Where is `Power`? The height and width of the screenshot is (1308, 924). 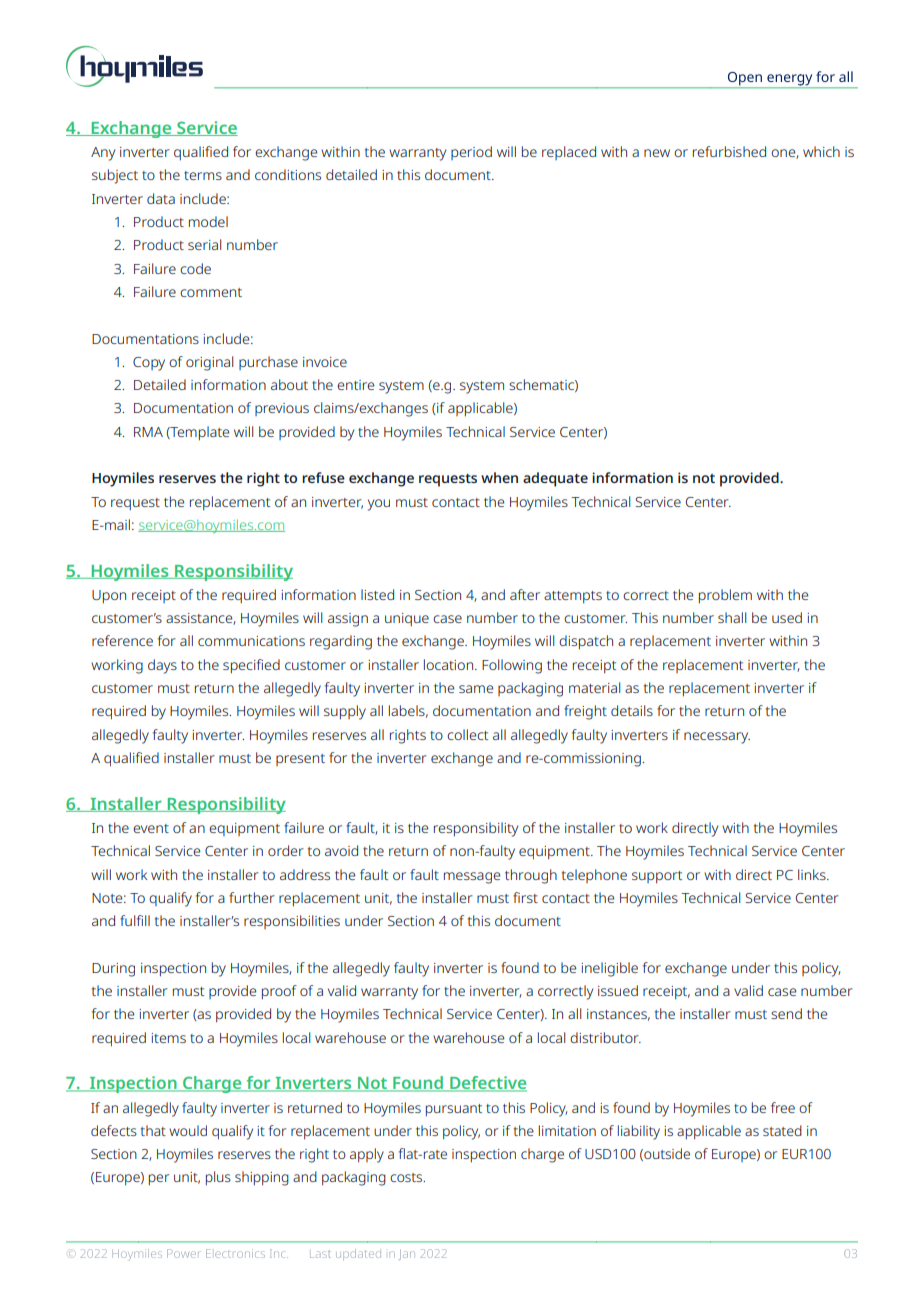 Power is located at coordinates (184, 1253).
